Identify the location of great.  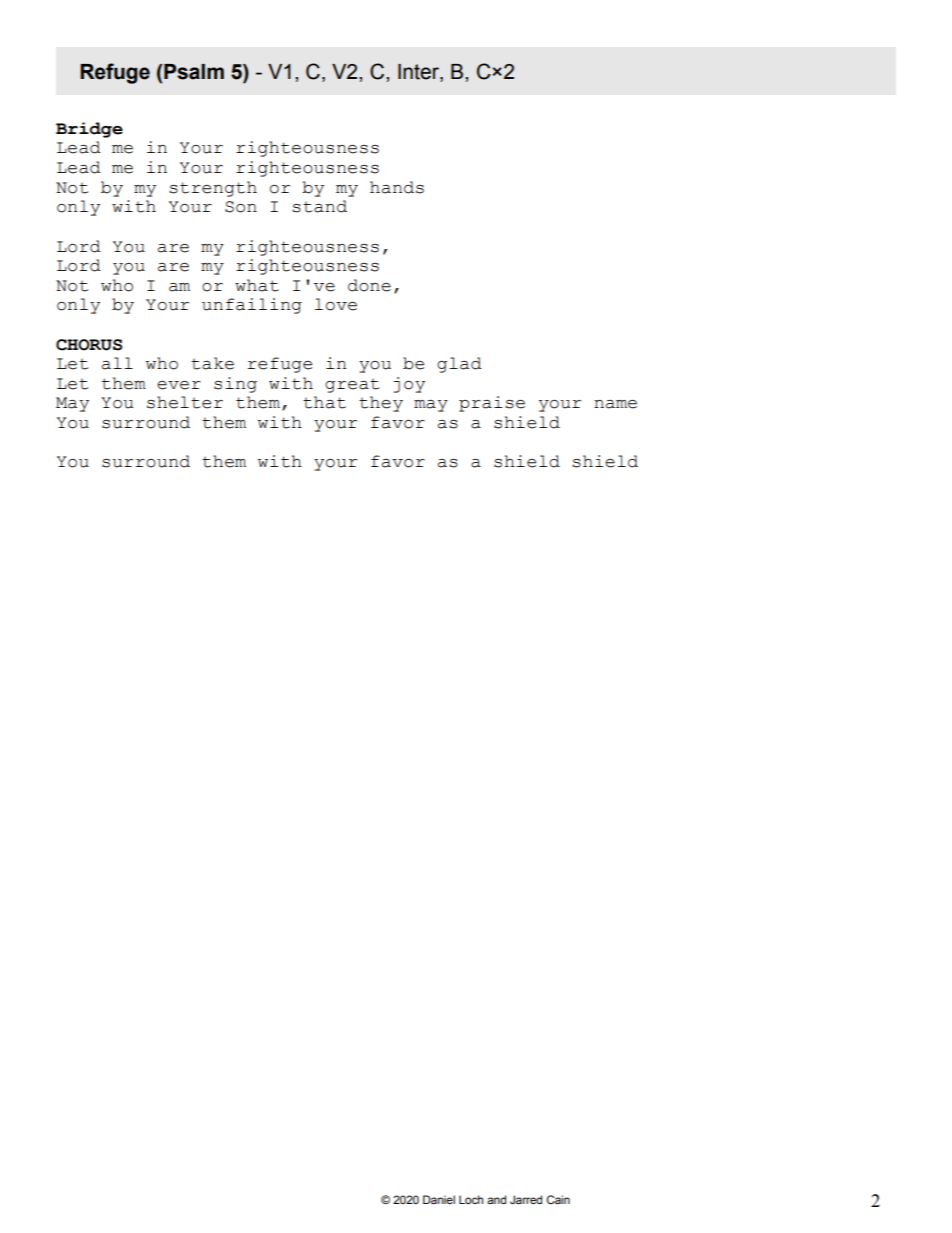
(352, 386).
